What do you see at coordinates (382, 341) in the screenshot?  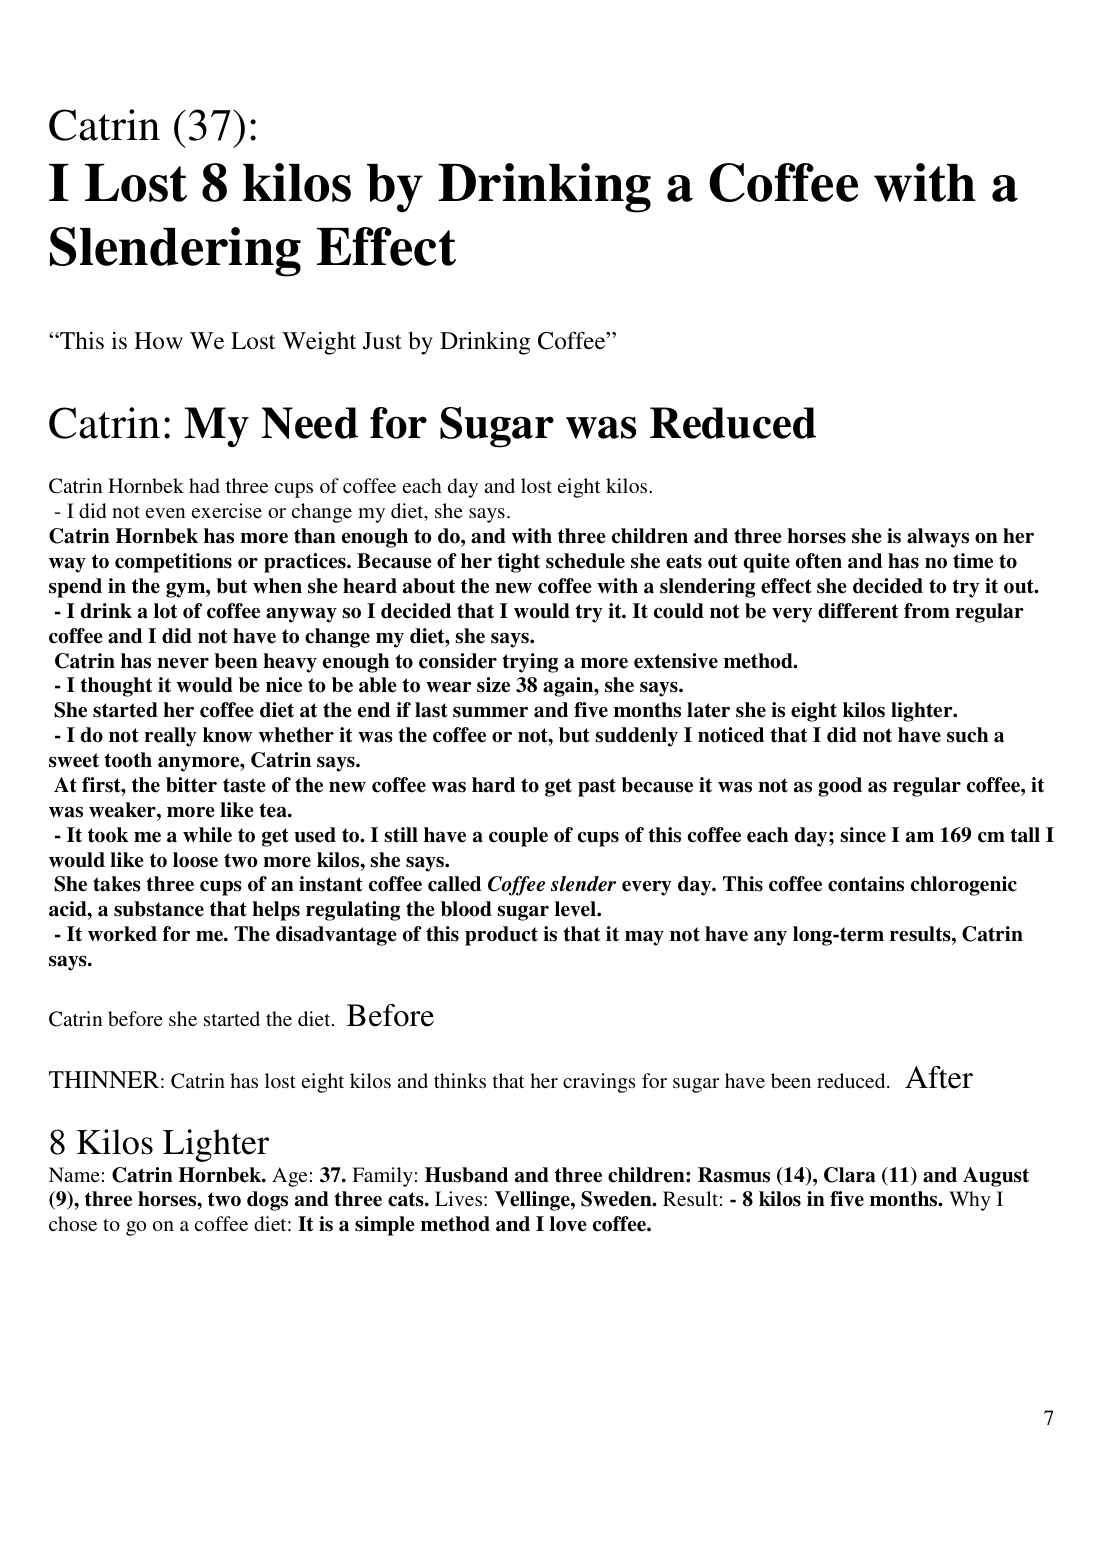 I see `Just` at bounding box center [382, 341].
